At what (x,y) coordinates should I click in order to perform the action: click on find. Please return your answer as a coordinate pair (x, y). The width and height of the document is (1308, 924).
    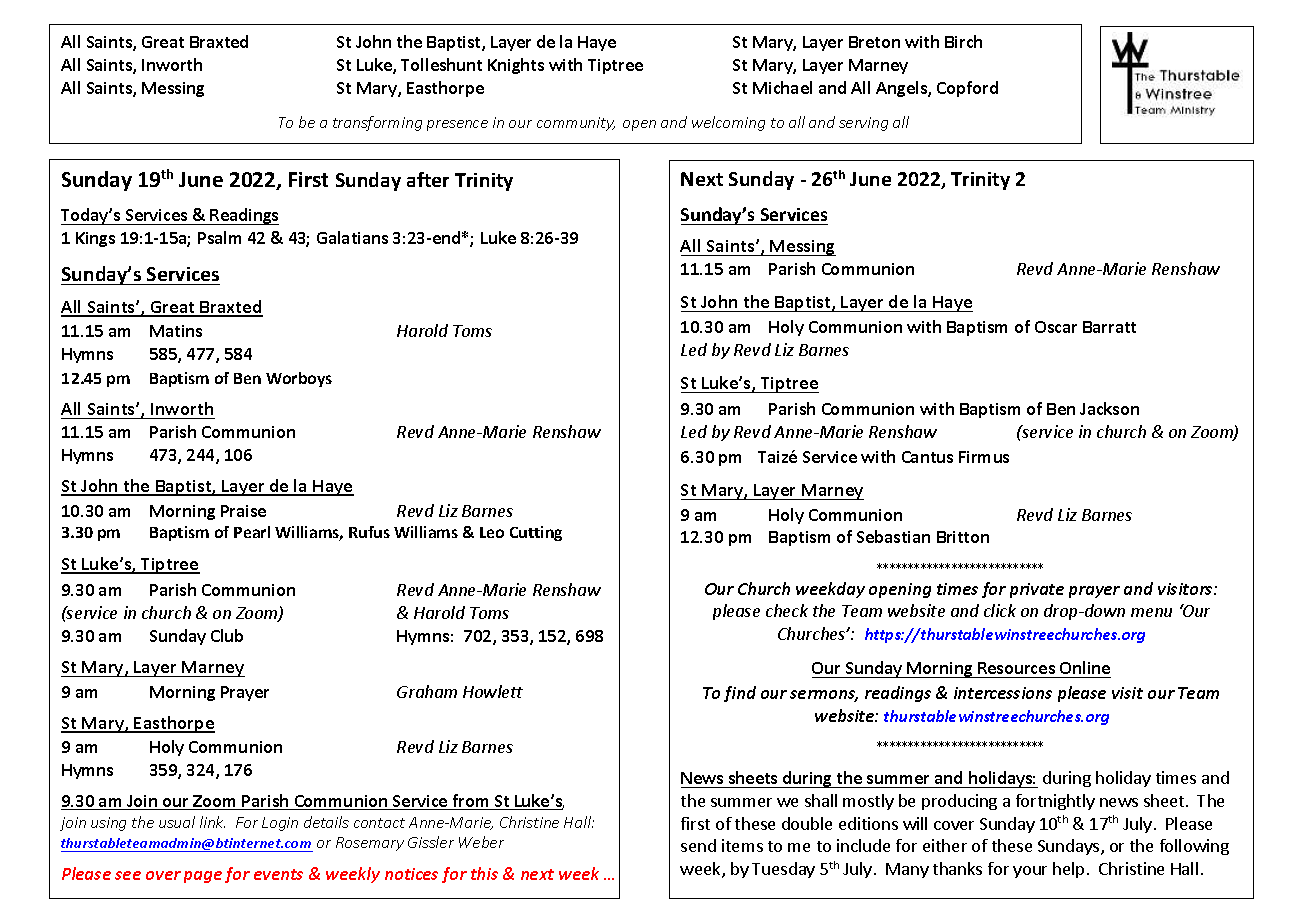
    Looking at the image, I should click on (740, 694).
